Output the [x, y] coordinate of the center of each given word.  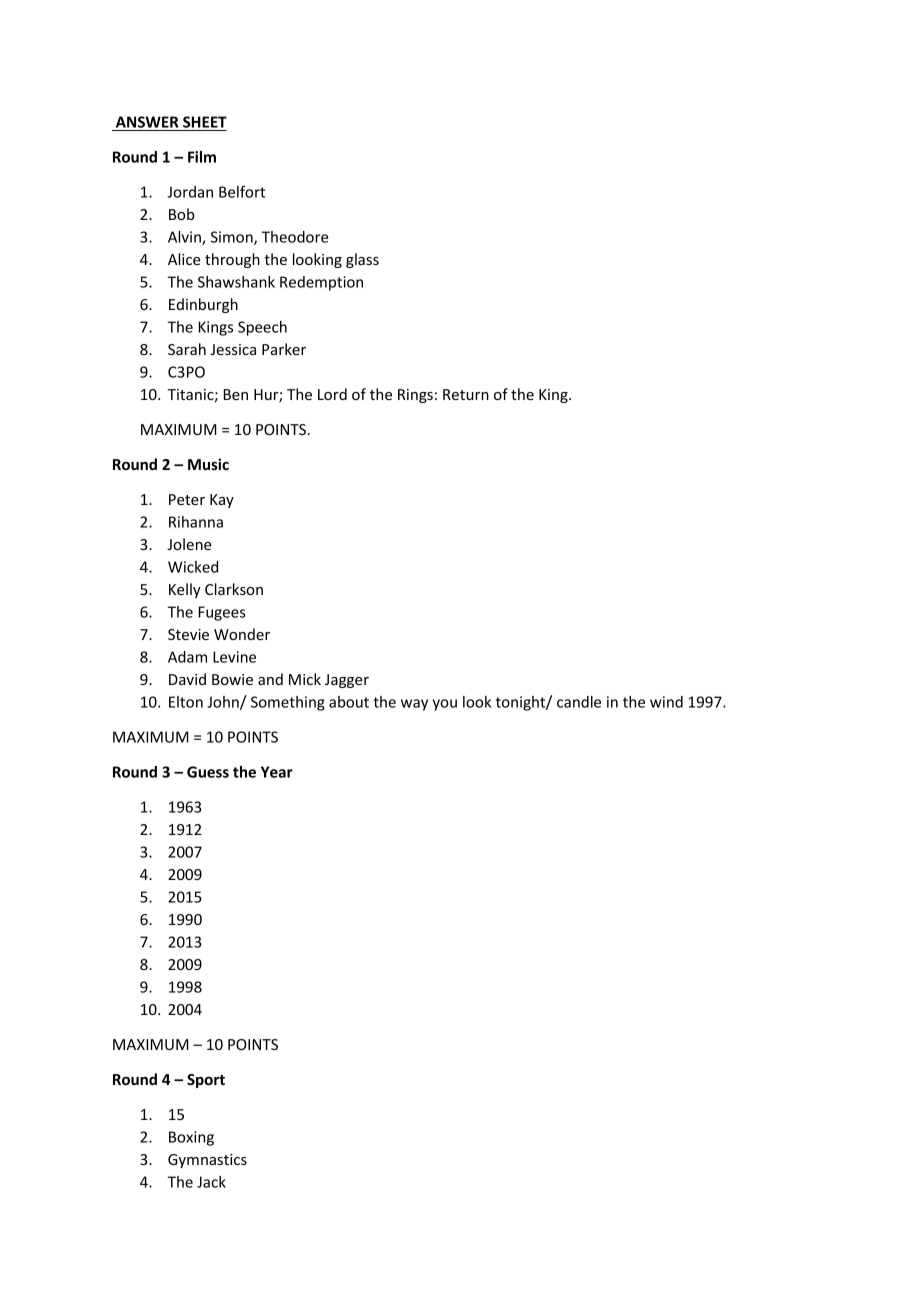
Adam [187, 657]
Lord [332, 394]
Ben [236, 394]
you [445, 705]
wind [666, 702]
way [414, 705]
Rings [415, 396]
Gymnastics [207, 1161]
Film [202, 157]
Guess [208, 772]
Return [466, 394]
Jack [211, 1182]
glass [362, 260]
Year [277, 772]
